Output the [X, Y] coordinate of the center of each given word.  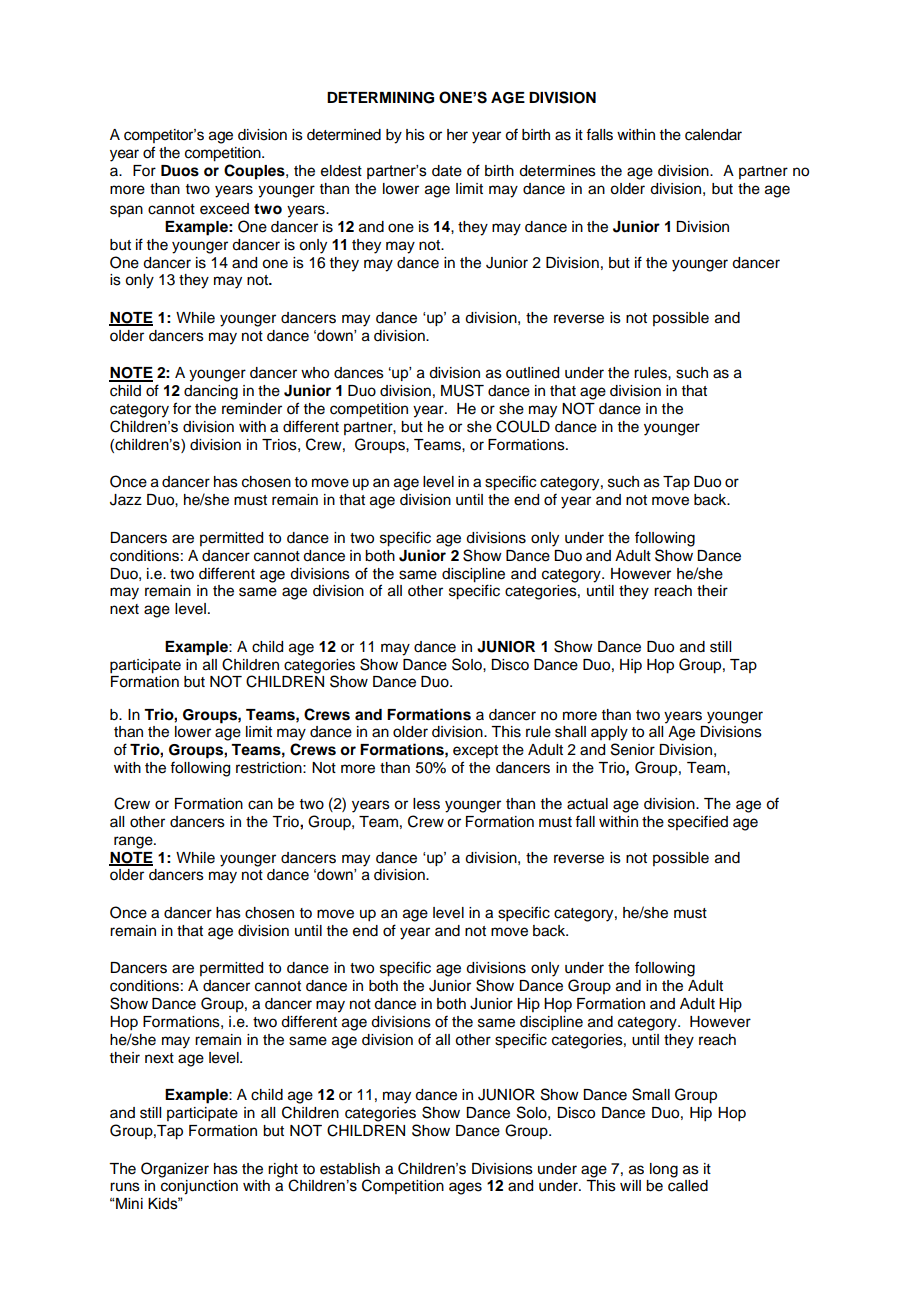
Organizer [175, 1170]
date [447, 171]
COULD [523, 426]
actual [587, 804]
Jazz [126, 500]
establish [350, 1169]
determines [557, 171]
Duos [180, 171]
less [426, 804]
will [630, 1185]
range [134, 842]
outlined [532, 373]
